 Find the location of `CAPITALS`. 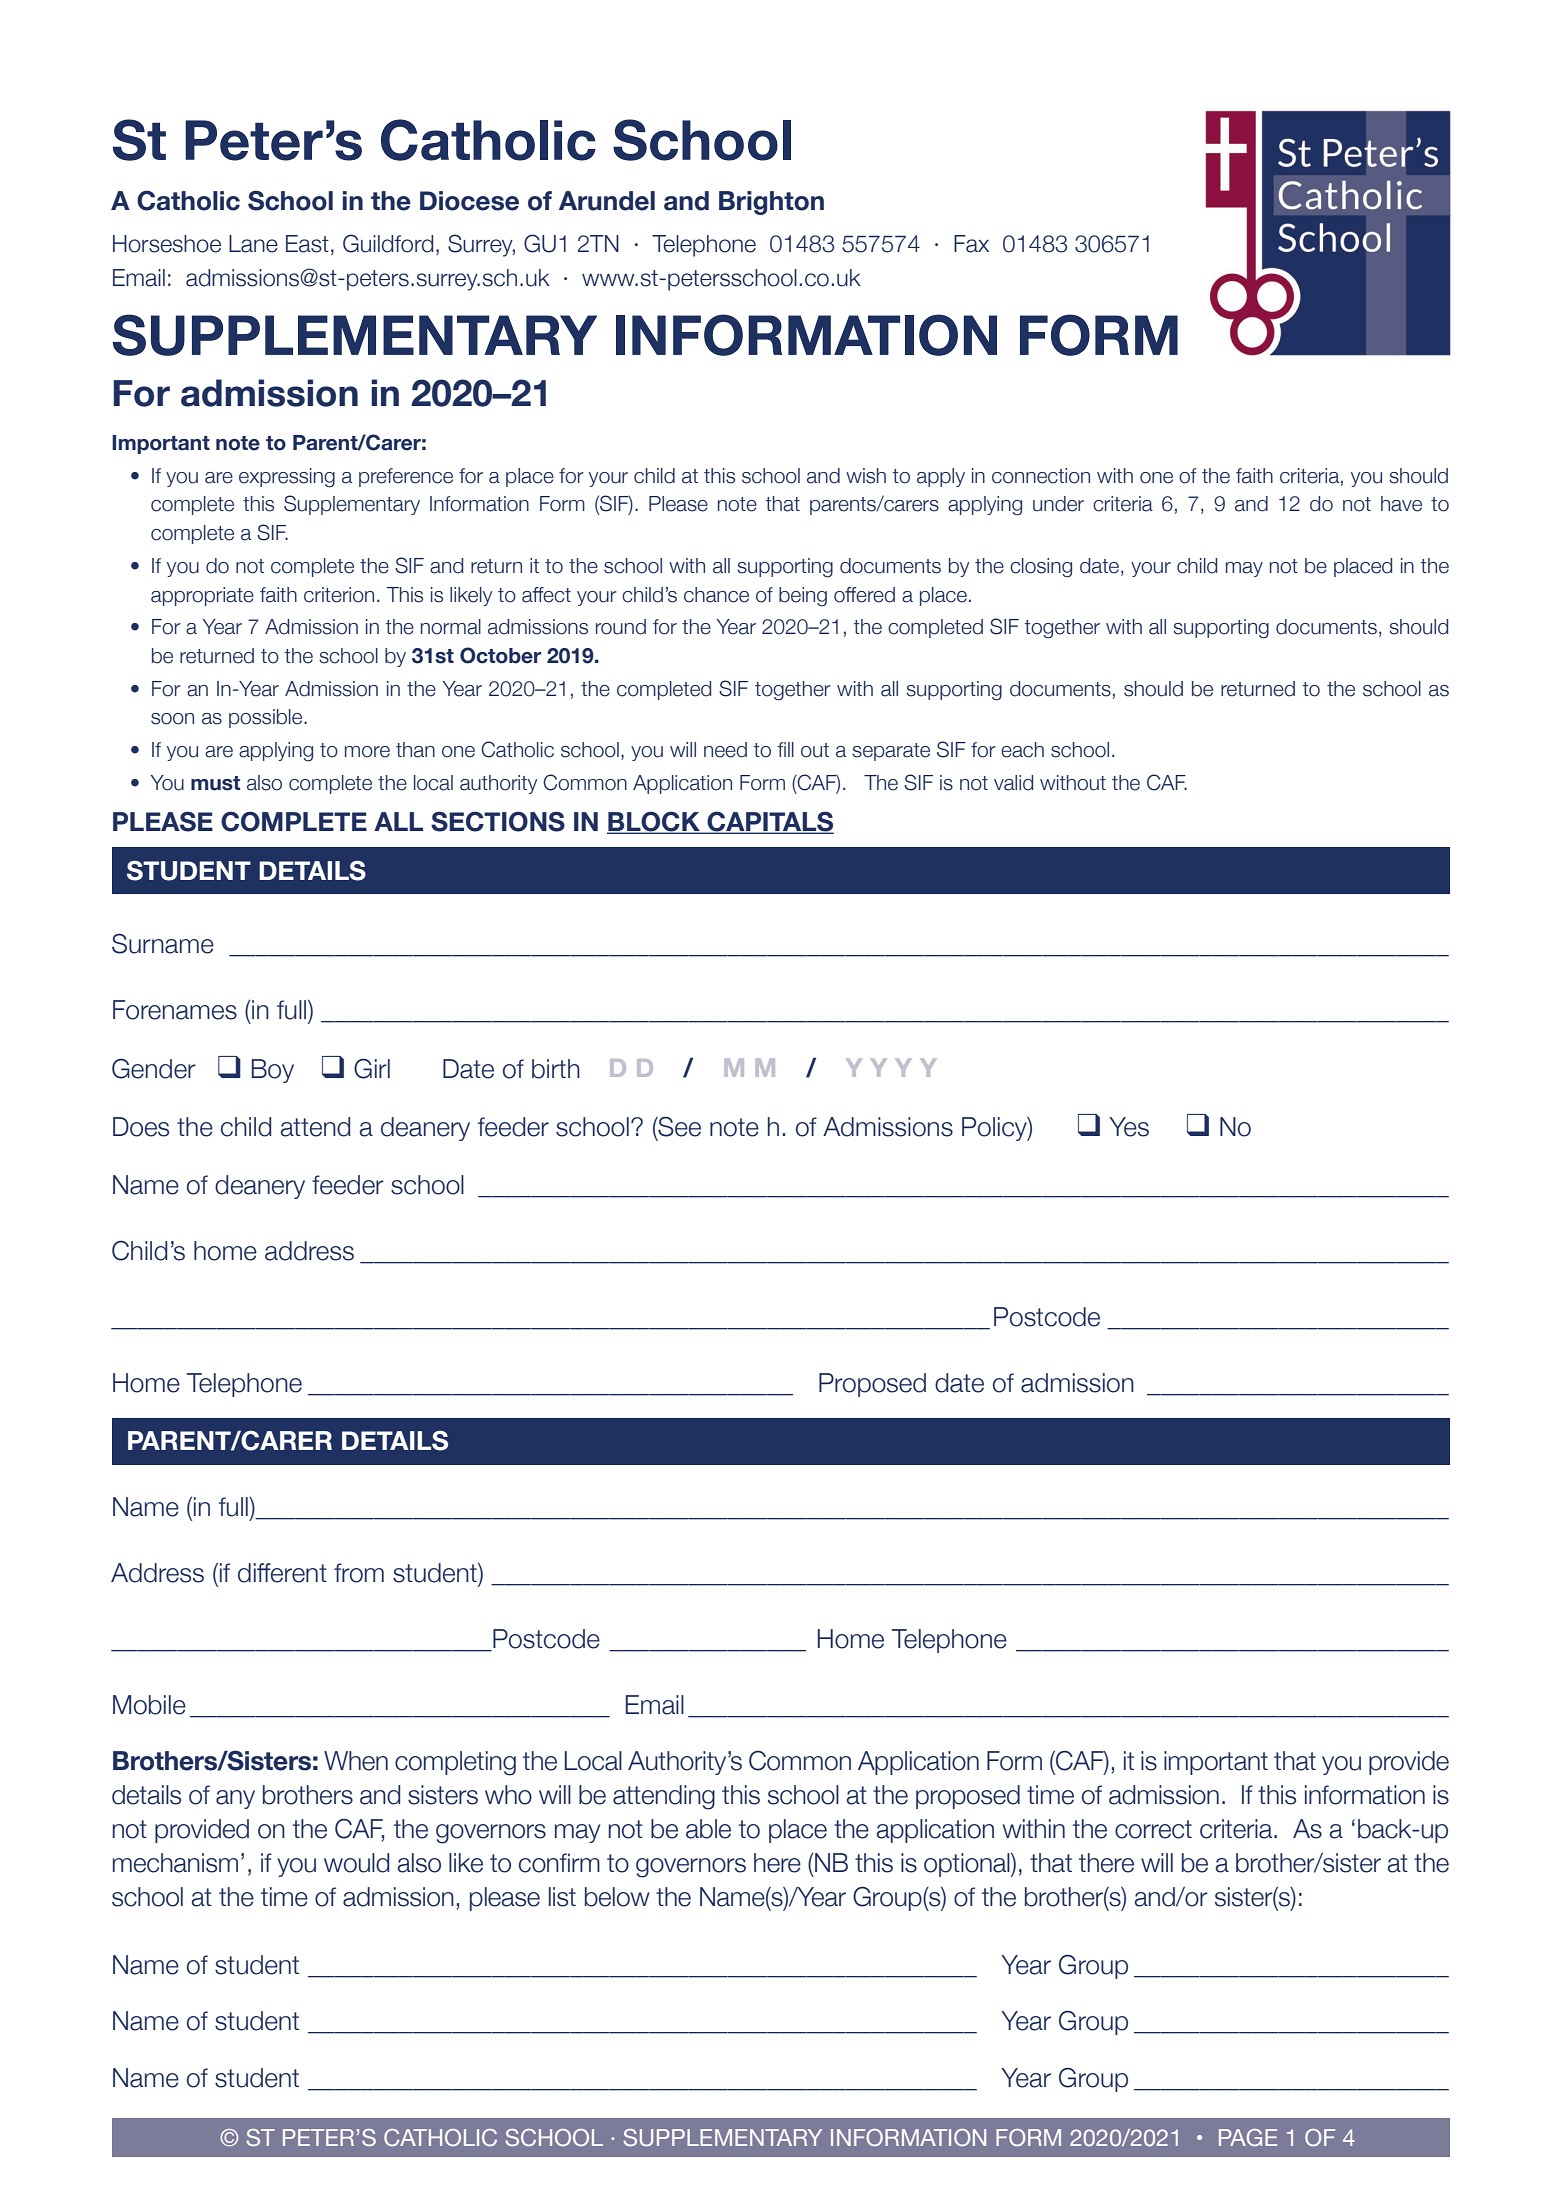

CAPITALS is located at coordinates (769, 822).
